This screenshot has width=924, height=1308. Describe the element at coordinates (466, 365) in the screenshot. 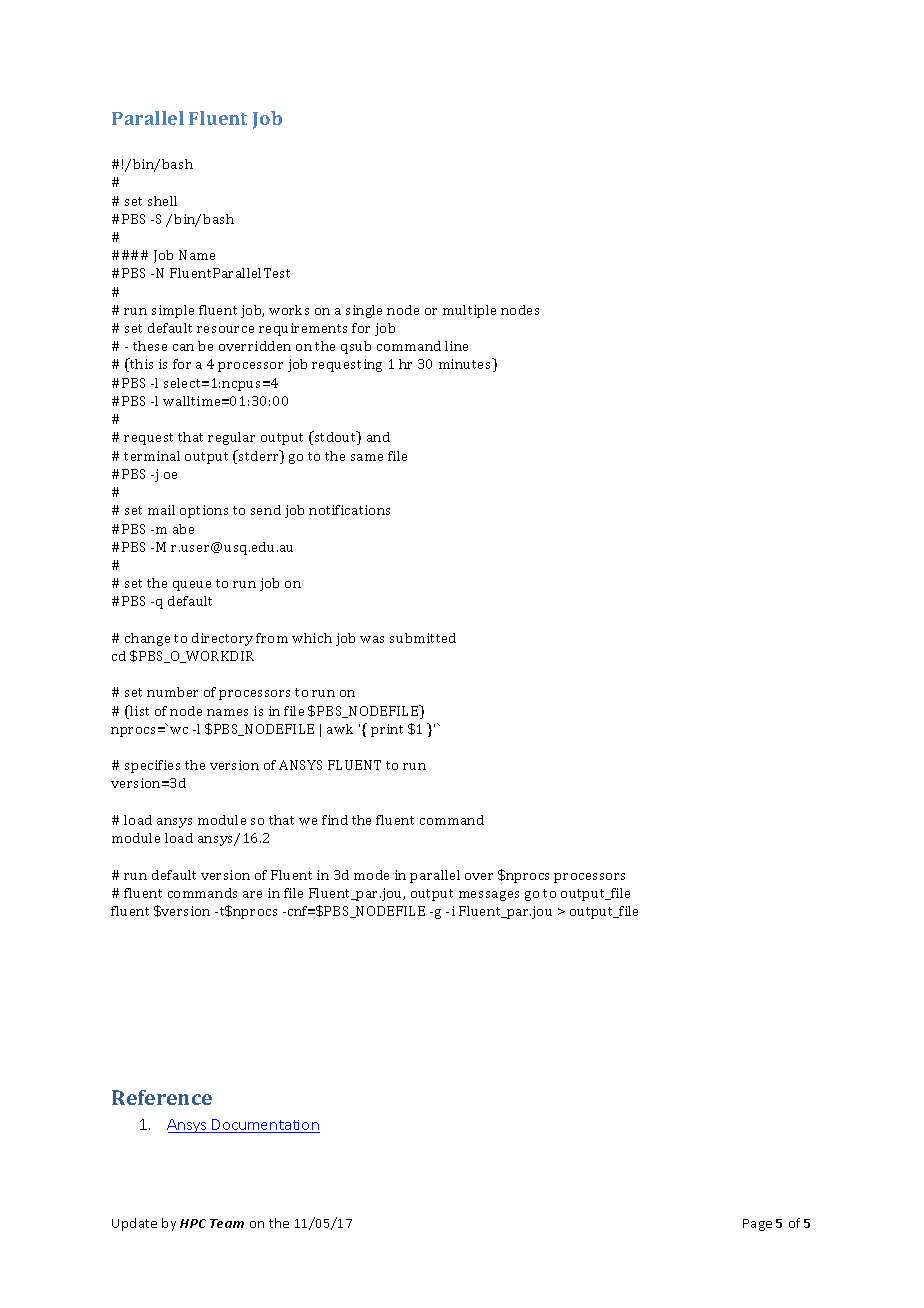

I see `minutes` at that location.
